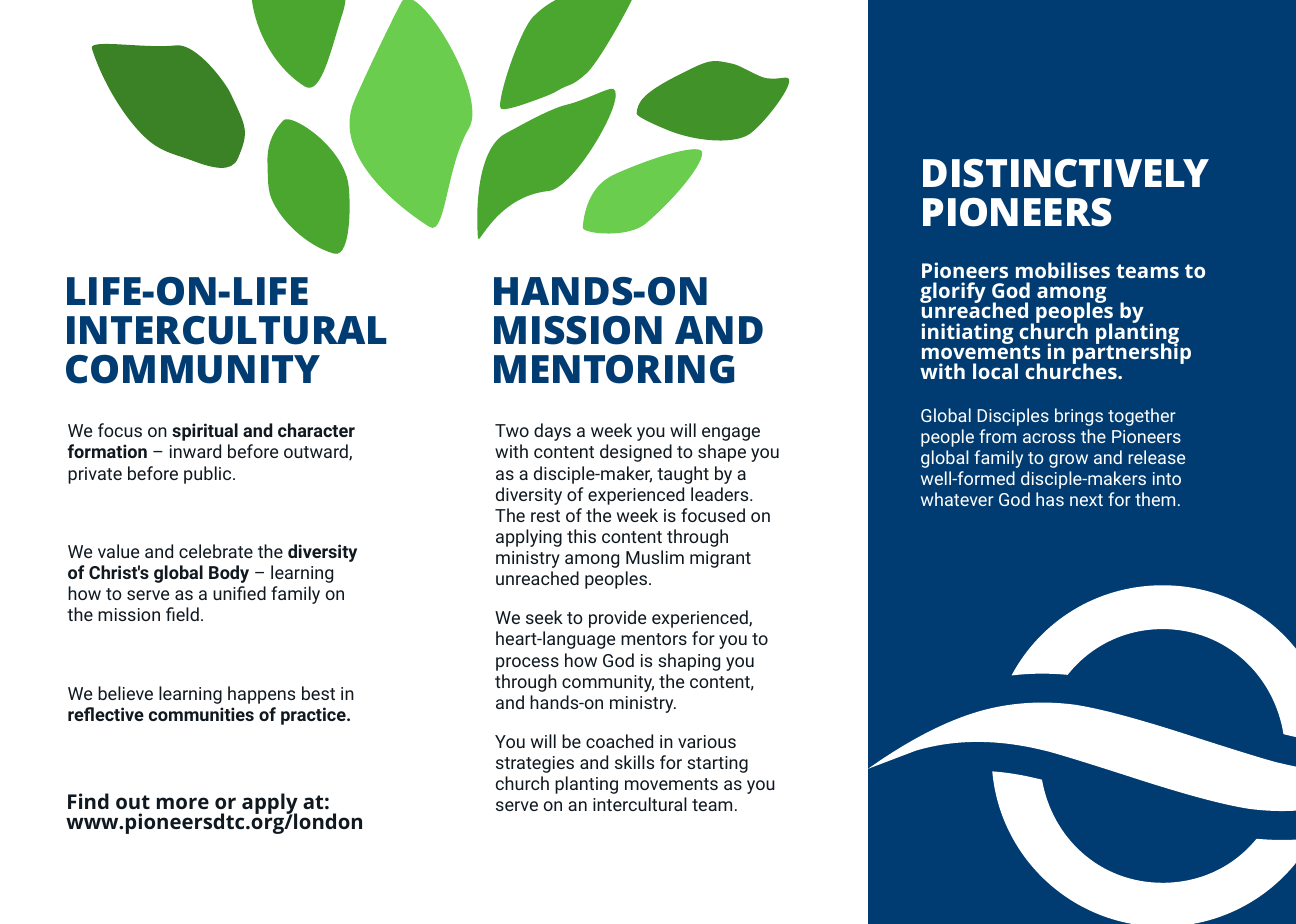  I want to click on initiating, so click(968, 333).
